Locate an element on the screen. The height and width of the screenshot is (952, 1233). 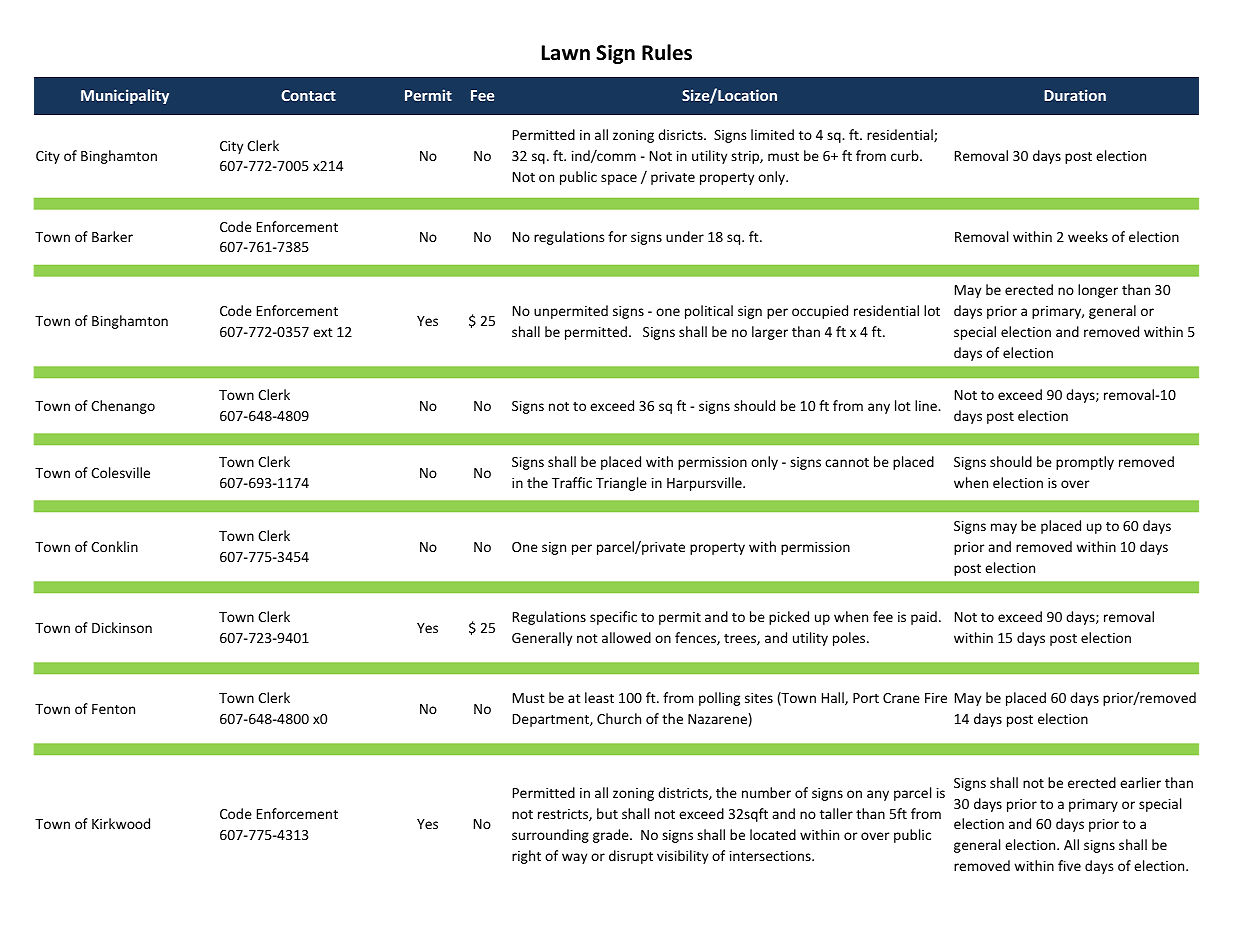
Duration is located at coordinates (1075, 95).
